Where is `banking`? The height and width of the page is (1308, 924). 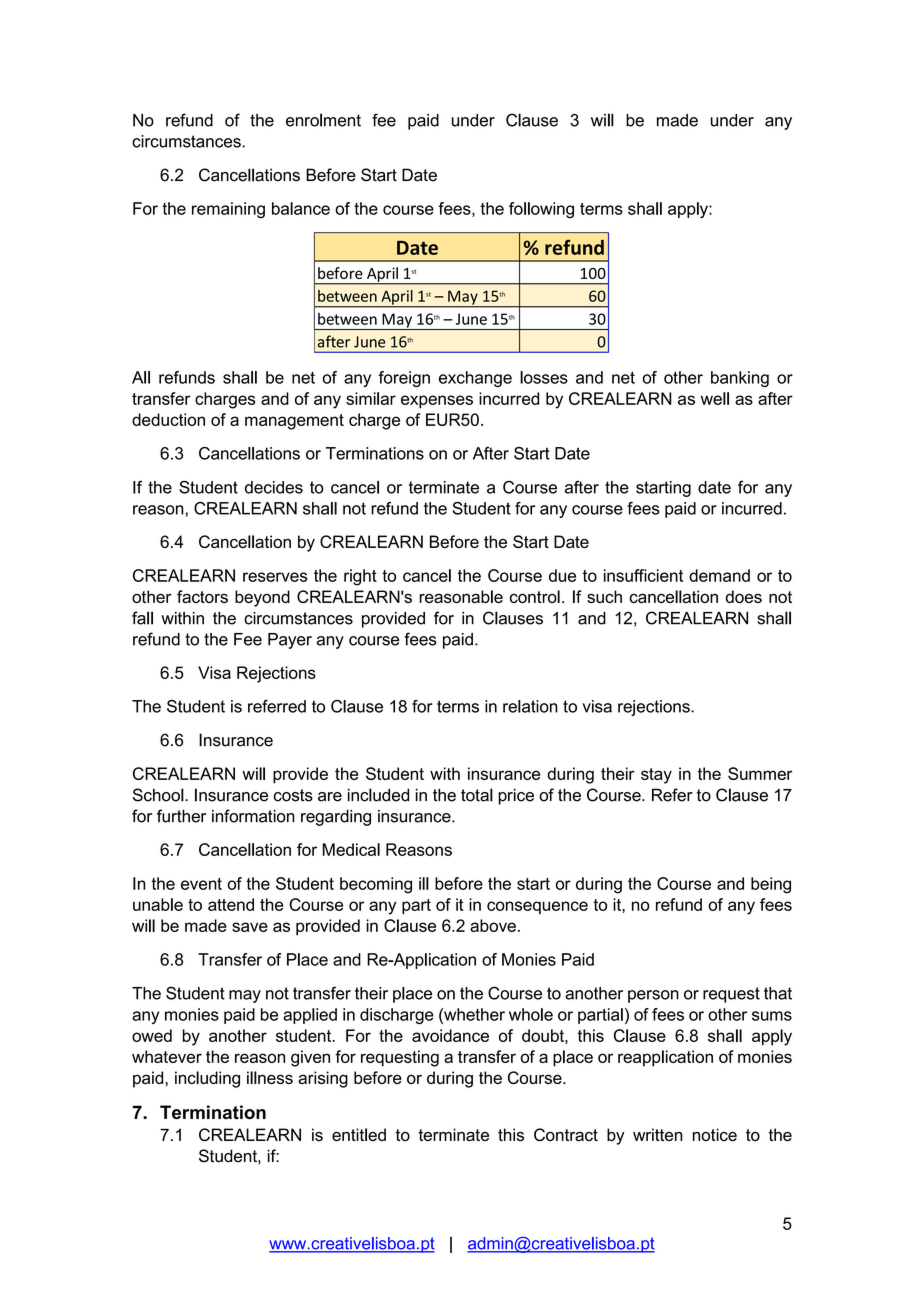 banking is located at coordinates (740, 379).
